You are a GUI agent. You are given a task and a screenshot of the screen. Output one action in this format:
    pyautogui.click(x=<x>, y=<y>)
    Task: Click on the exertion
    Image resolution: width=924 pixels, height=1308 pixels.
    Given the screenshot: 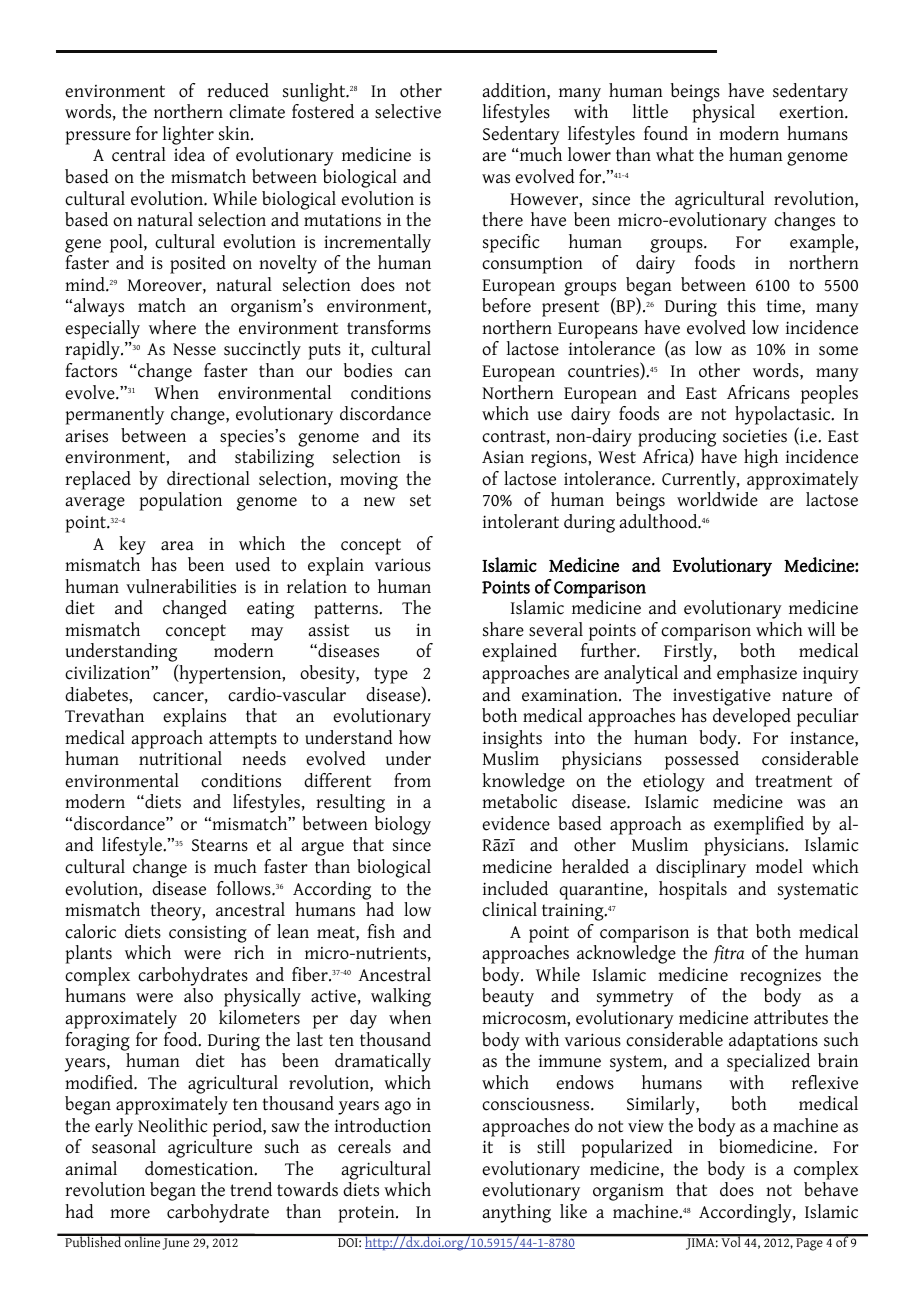 What is the action you would take?
    pyautogui.click(x=812, y=112)
